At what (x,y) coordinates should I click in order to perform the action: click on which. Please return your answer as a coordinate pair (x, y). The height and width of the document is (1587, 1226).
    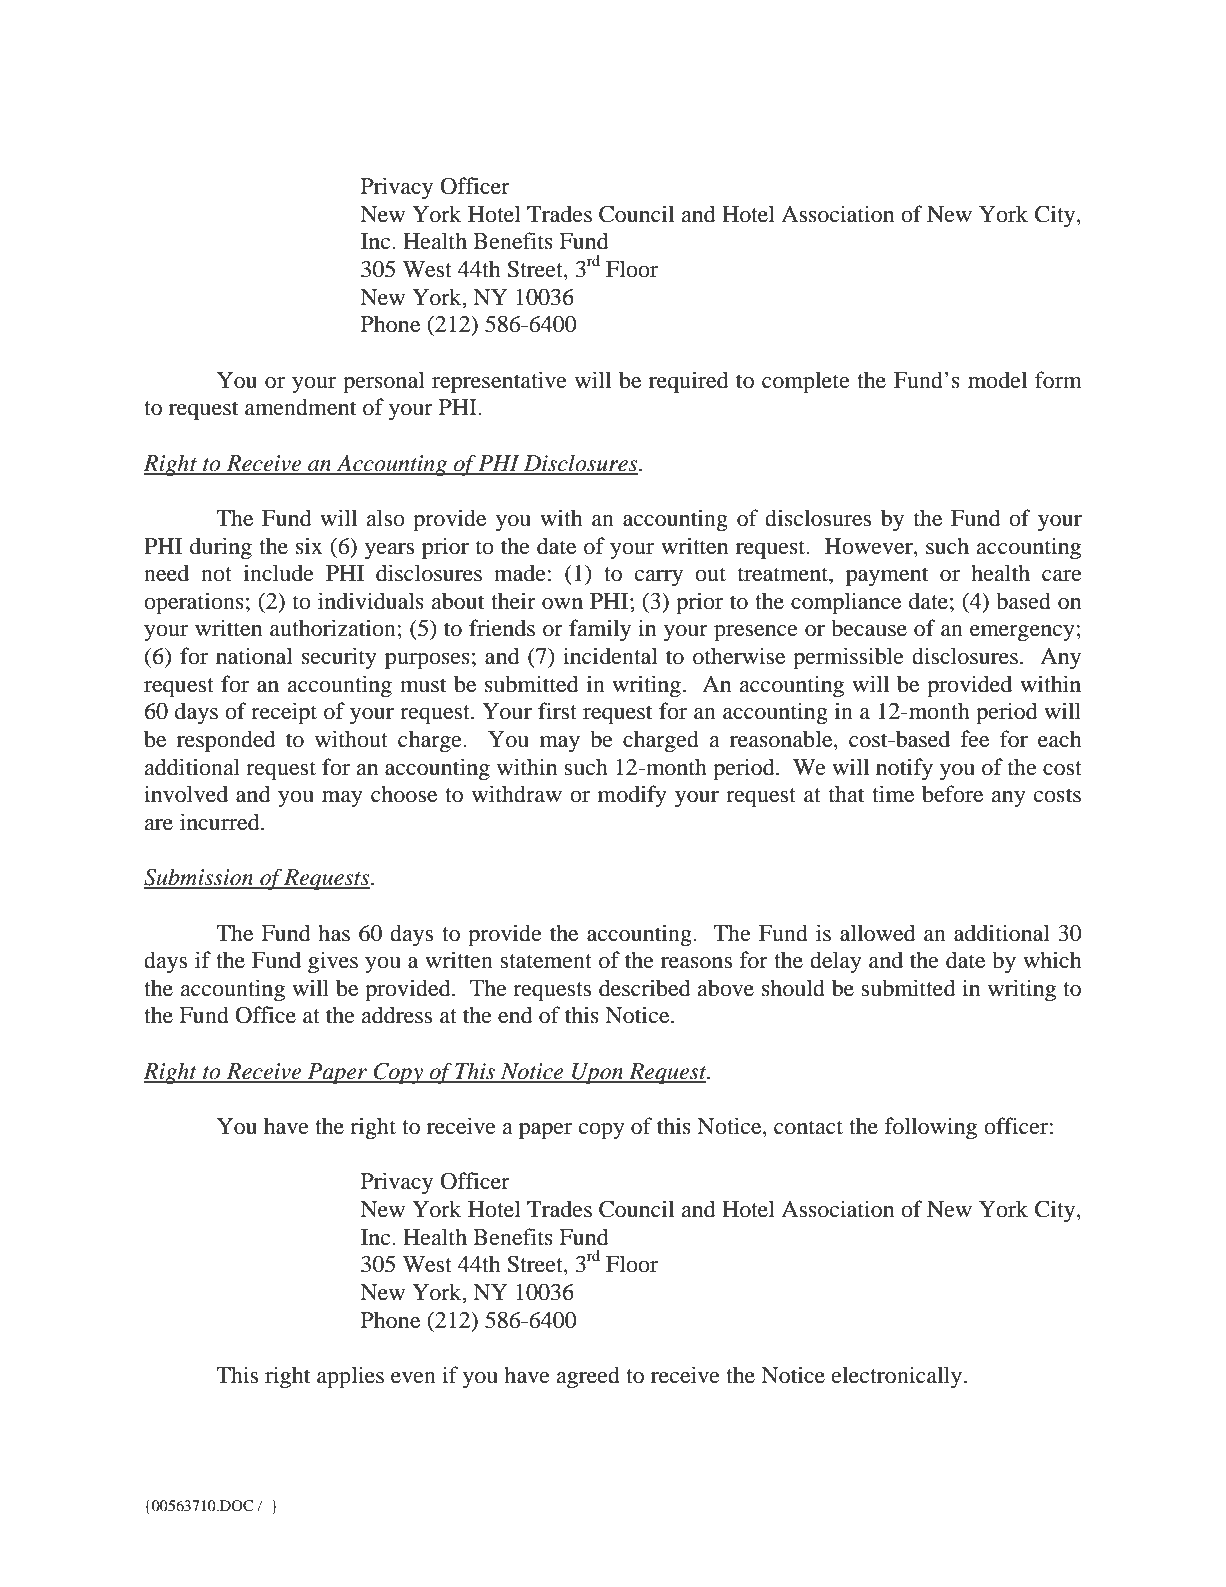
    Looking at the image, I should click on (1052, 959).
